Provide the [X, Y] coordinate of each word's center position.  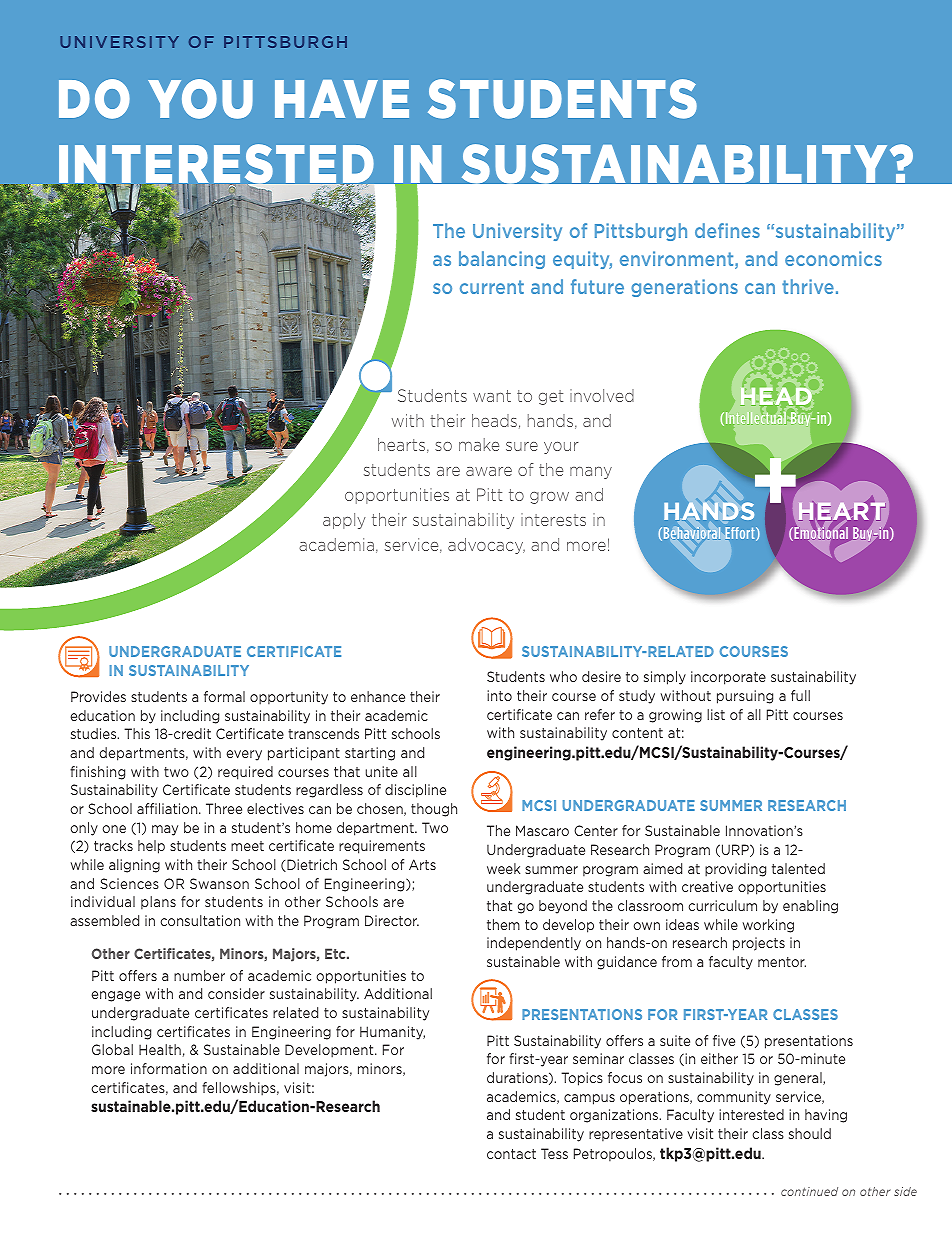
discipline [415, 791]
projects [759, 944]
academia [336, 544]
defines [727, 230]
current [492, 287]
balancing [502, 260]
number [199, 975]
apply [344, 521]
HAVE [342, 99]
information [169, 1068]
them [503, 924]
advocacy [486, 546]
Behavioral [690, 534]
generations [684, 288]
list [716, 714]
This [137, 733]
